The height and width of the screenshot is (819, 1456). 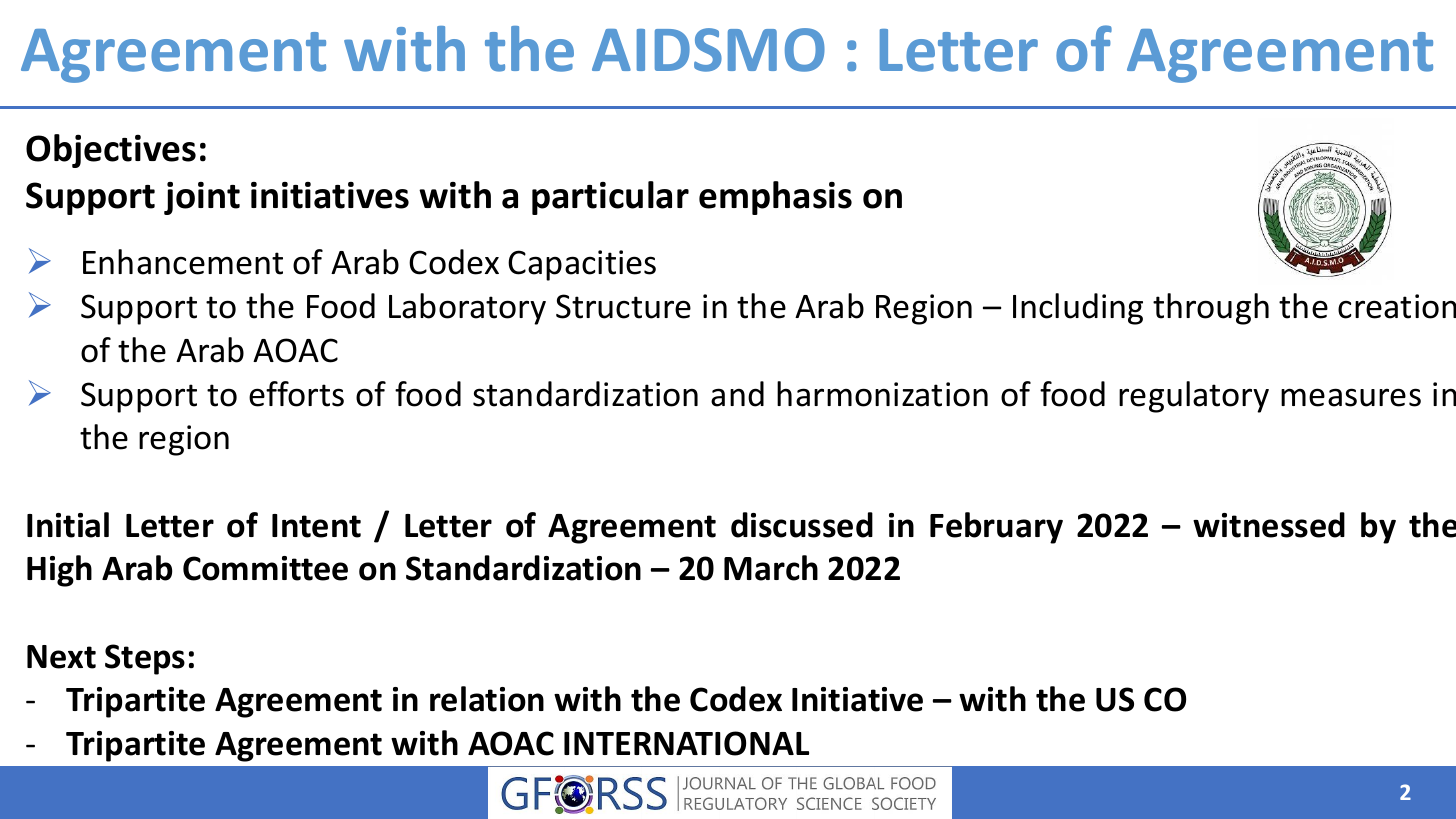 I want to click on INTERNATIONAL, so click(x=686, y=743).
